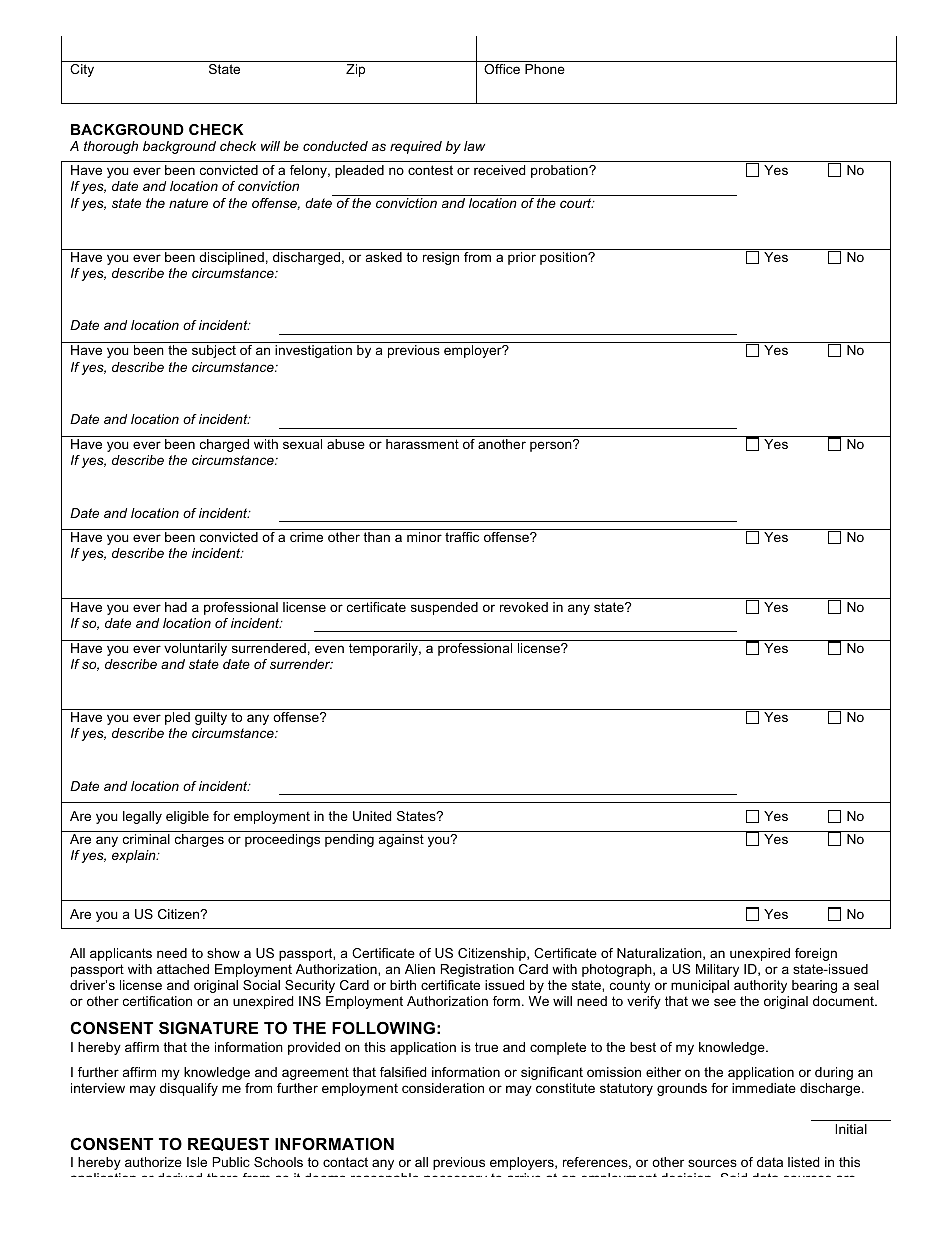 Image resolution: width=952 pixels, height=1233 pixels. Describe the element at coordinates (545, 69) in the image. I see `Phone` at that location.
